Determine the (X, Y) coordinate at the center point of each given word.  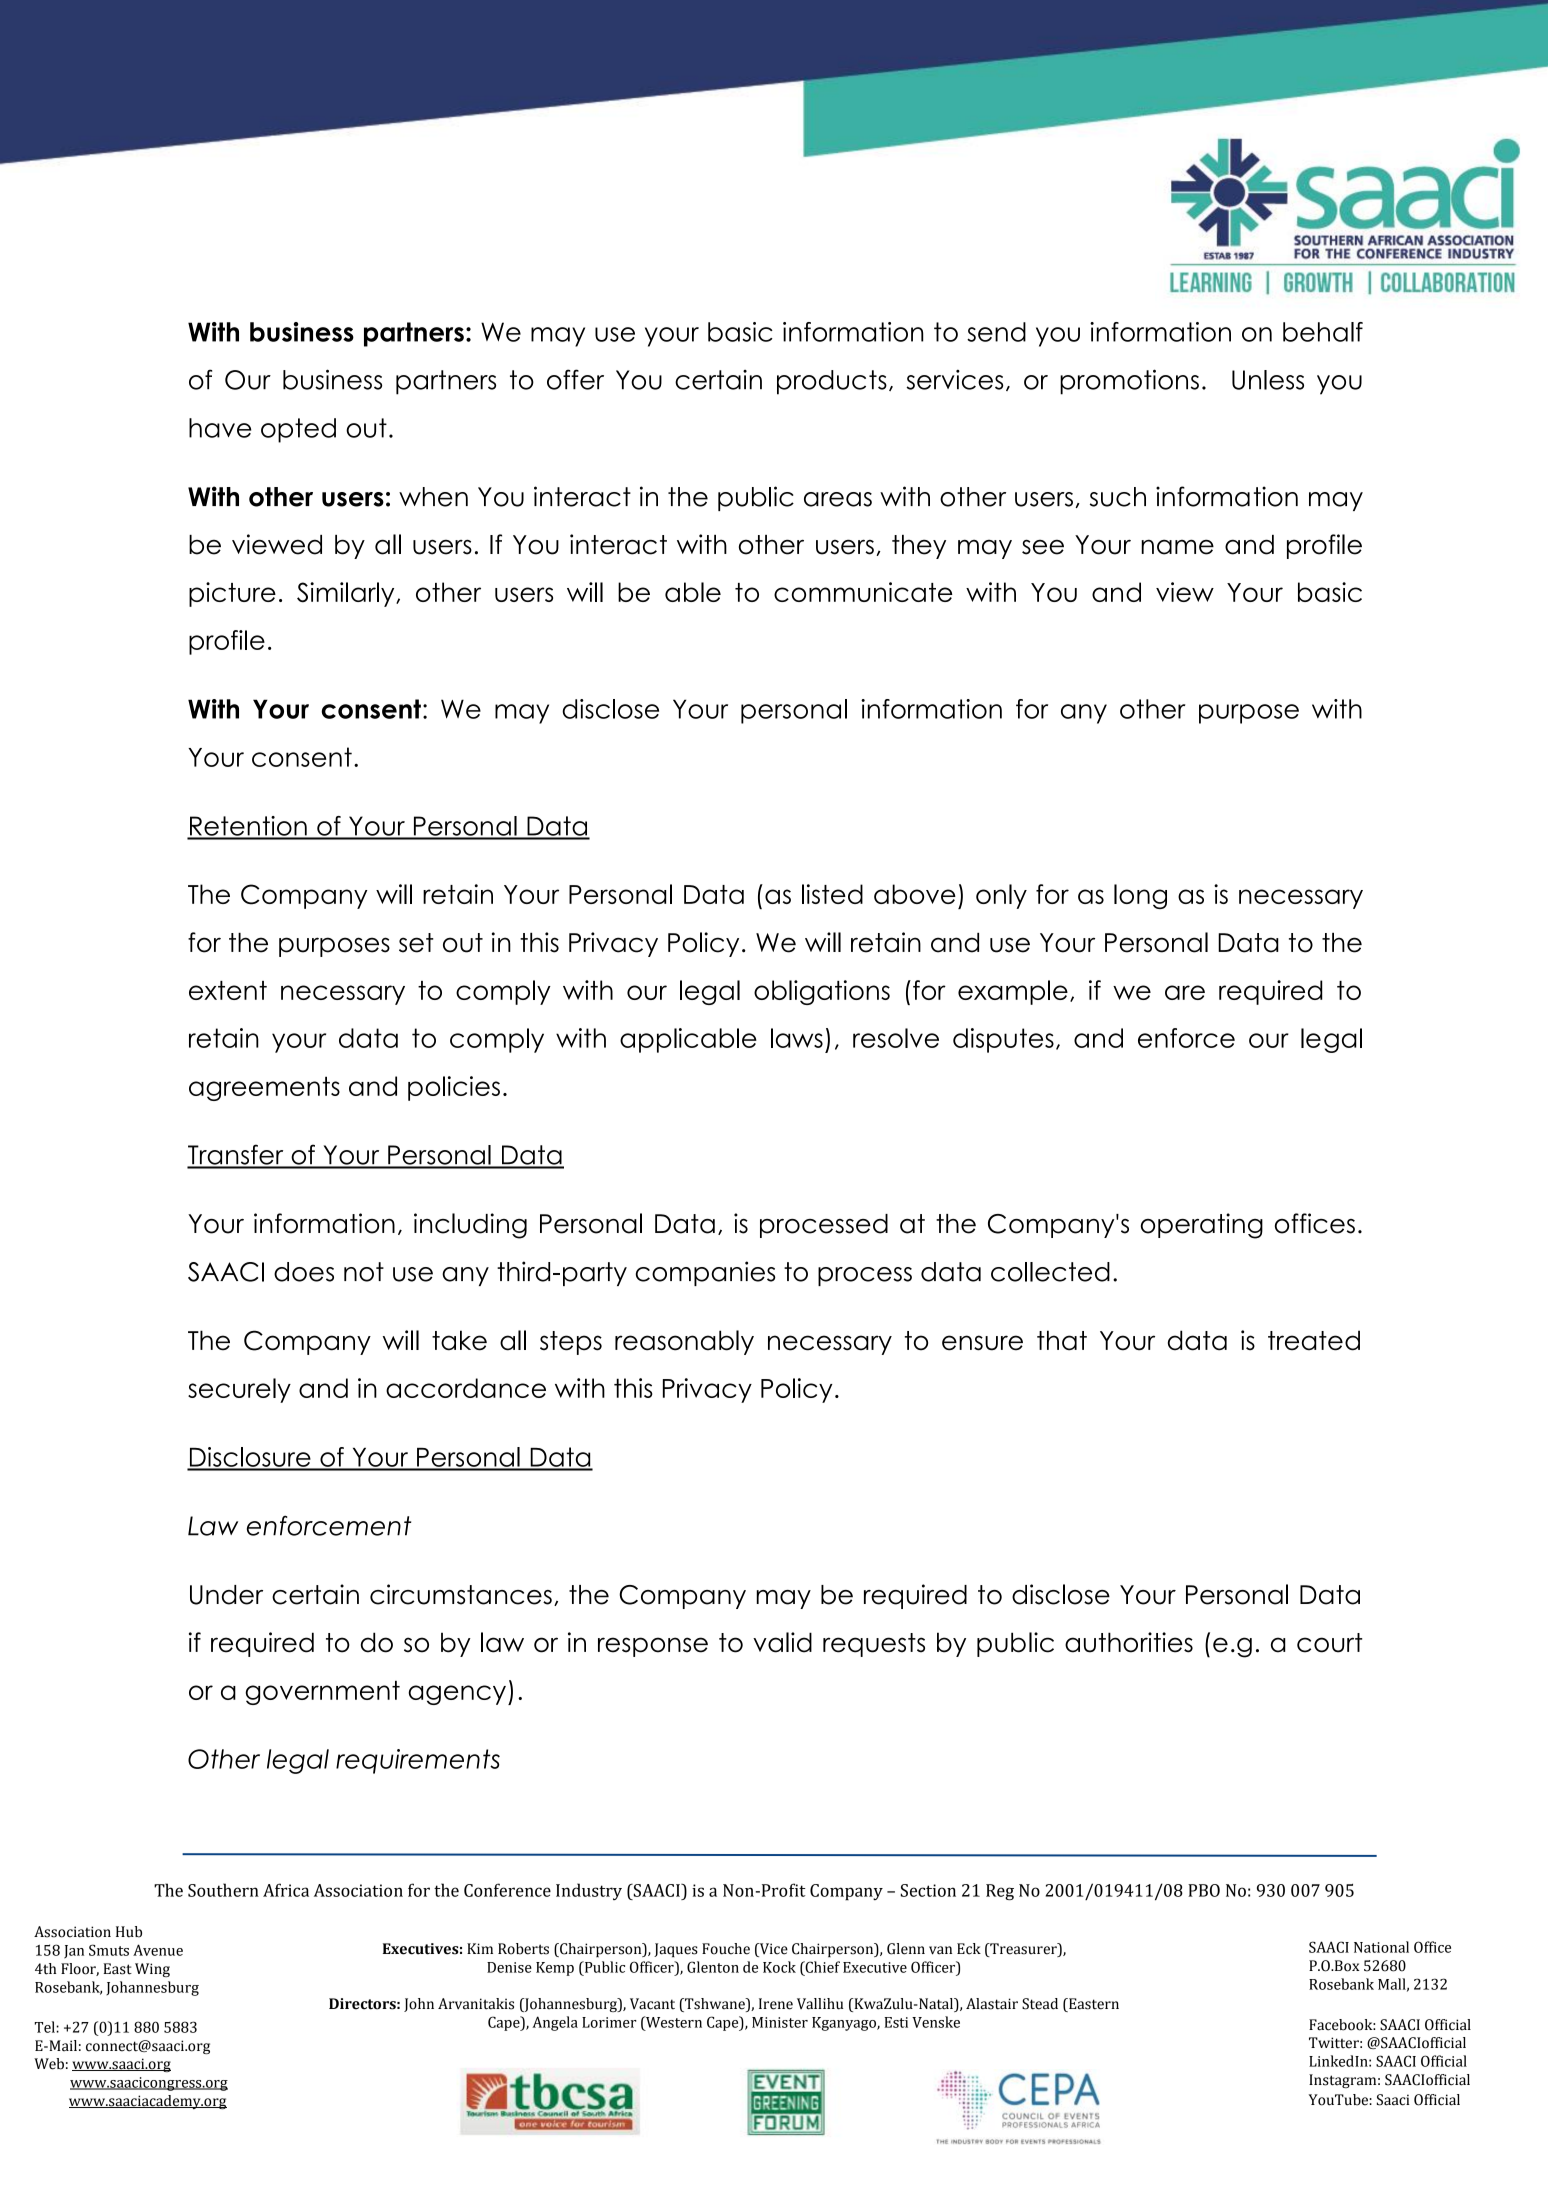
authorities (1129, 1642)
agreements (264, 1088)
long (1140, 896)
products (832, 382)
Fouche (726, 1949)
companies (706, 1273)
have (220, 428)
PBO (1204, 1890)
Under (226, 1595)
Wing (152, 1970)
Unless (1268, 380)
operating (1202, 1226)
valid (782, 1642)
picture (232, 594)
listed (832, 894)
